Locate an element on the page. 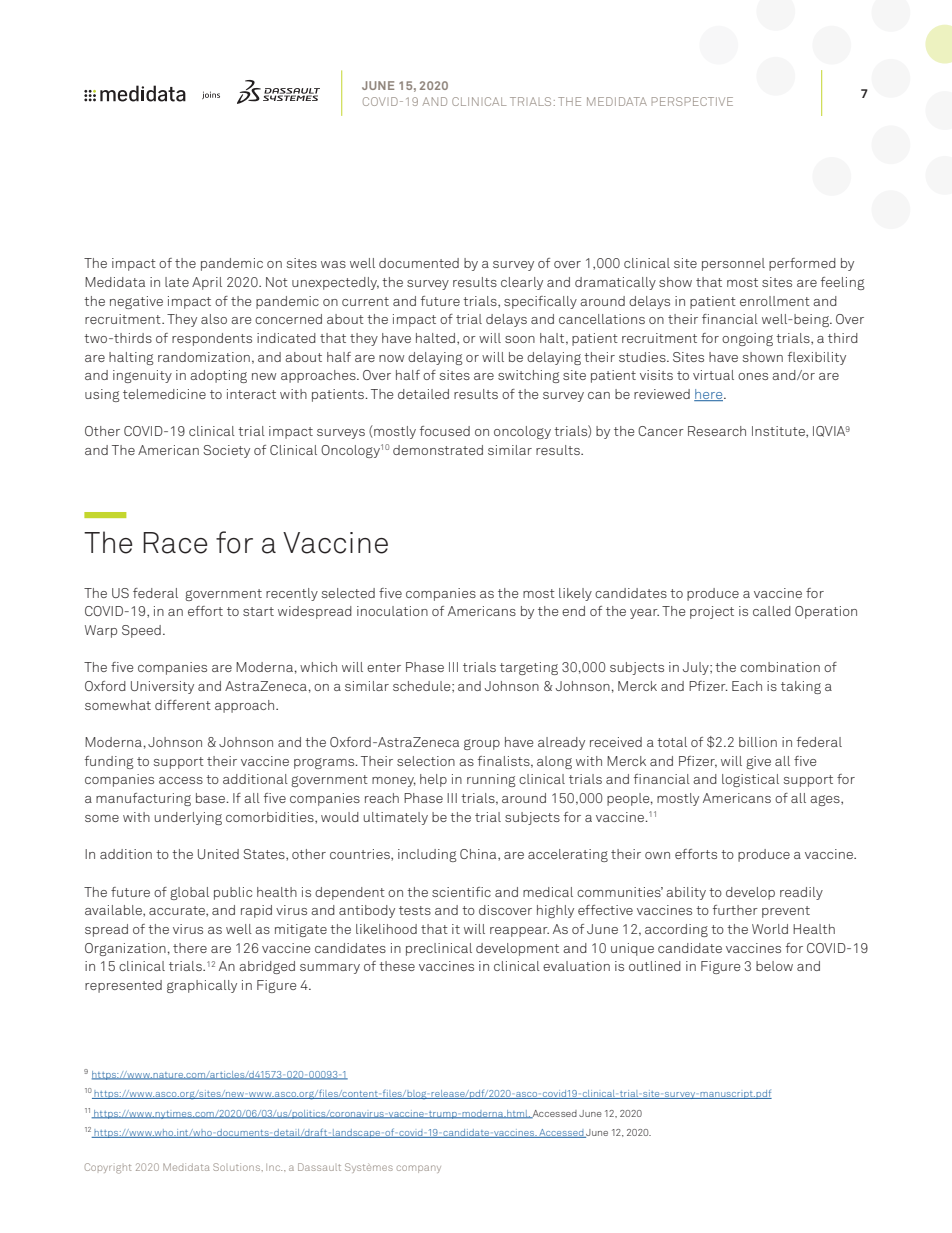 This image has width=952, height=1233. called is located at coordinates (772, 611).
